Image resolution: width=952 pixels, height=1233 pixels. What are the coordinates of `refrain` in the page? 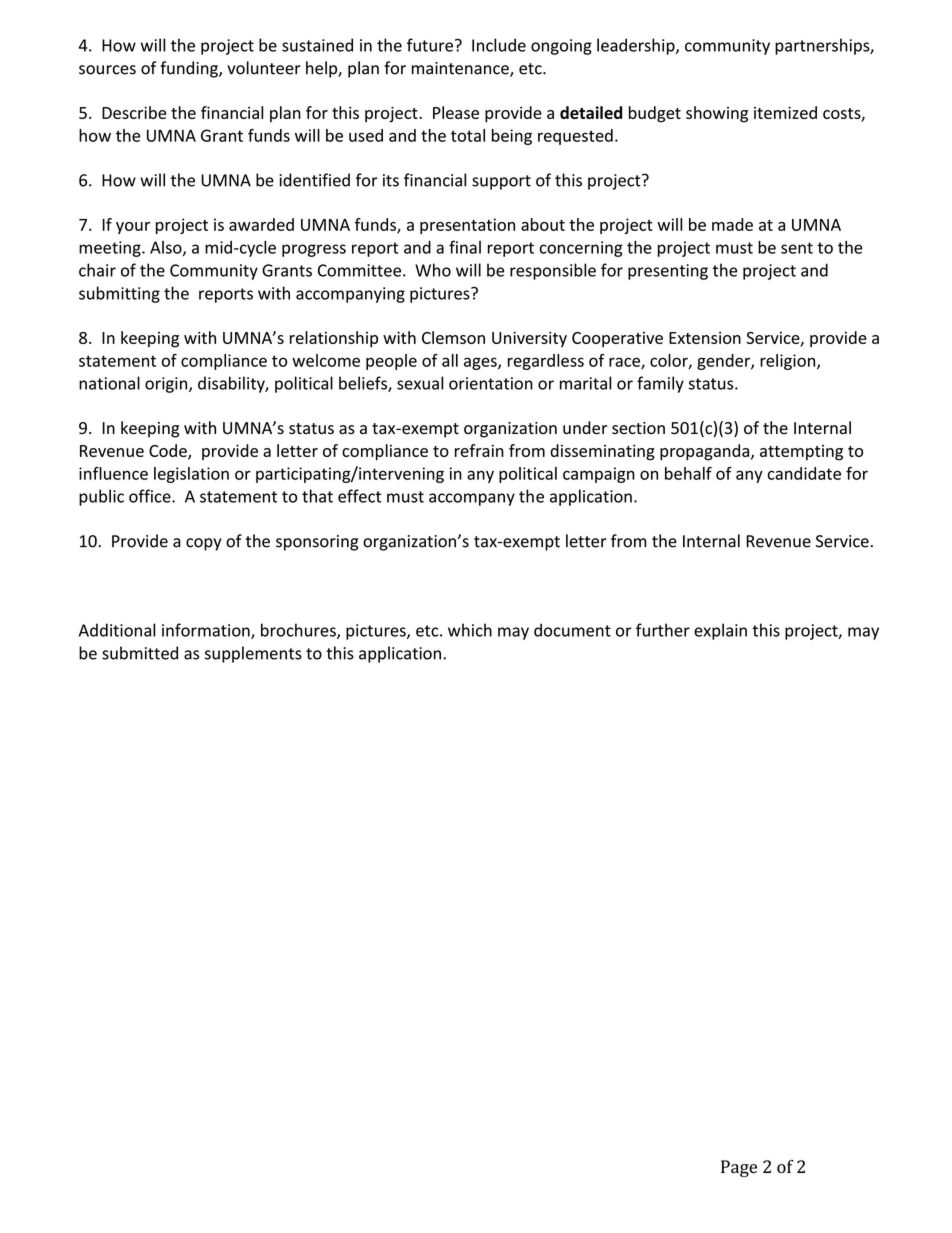 It's located at (479, 450).
